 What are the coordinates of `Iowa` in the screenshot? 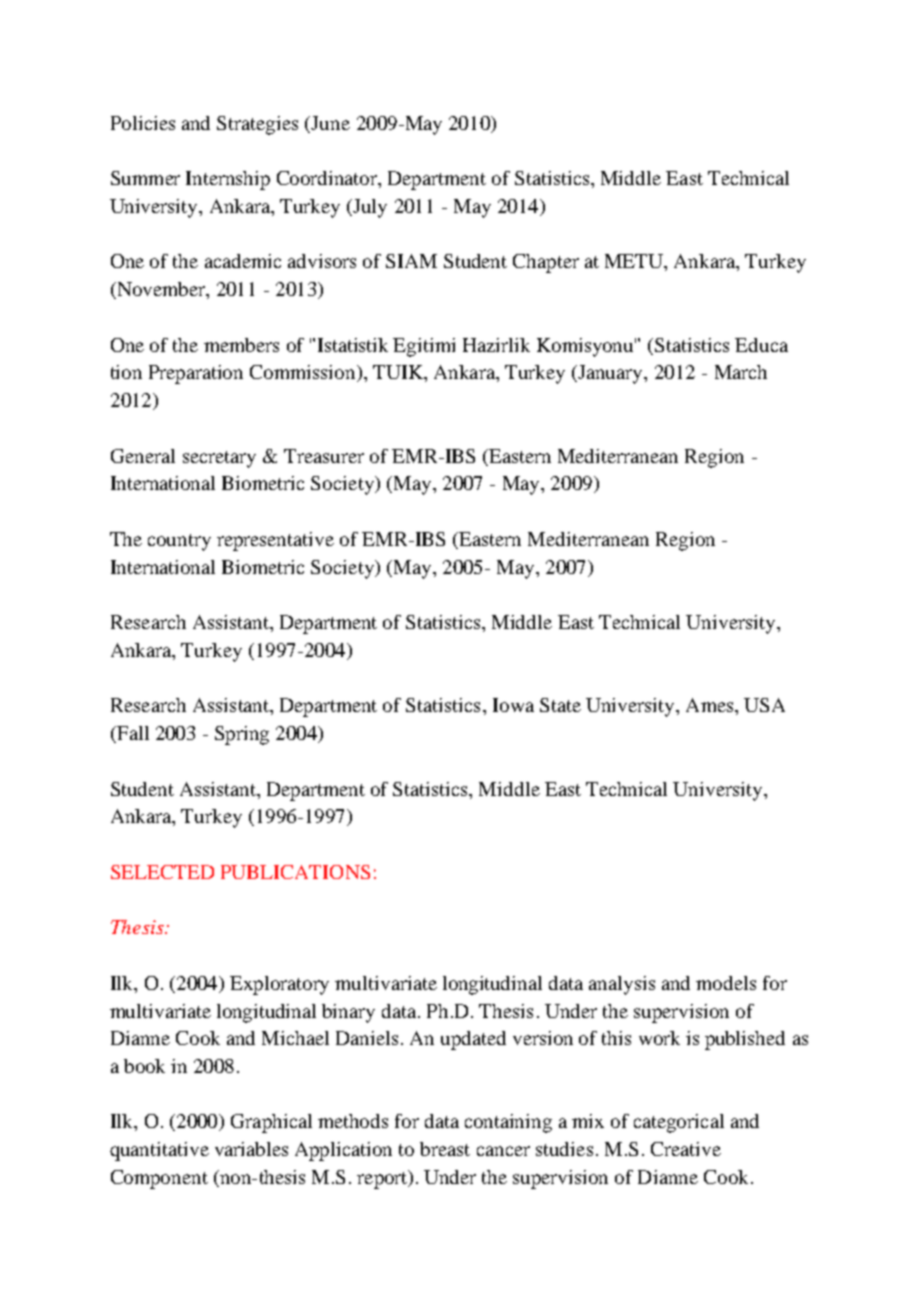 It's located at (513, 705).
